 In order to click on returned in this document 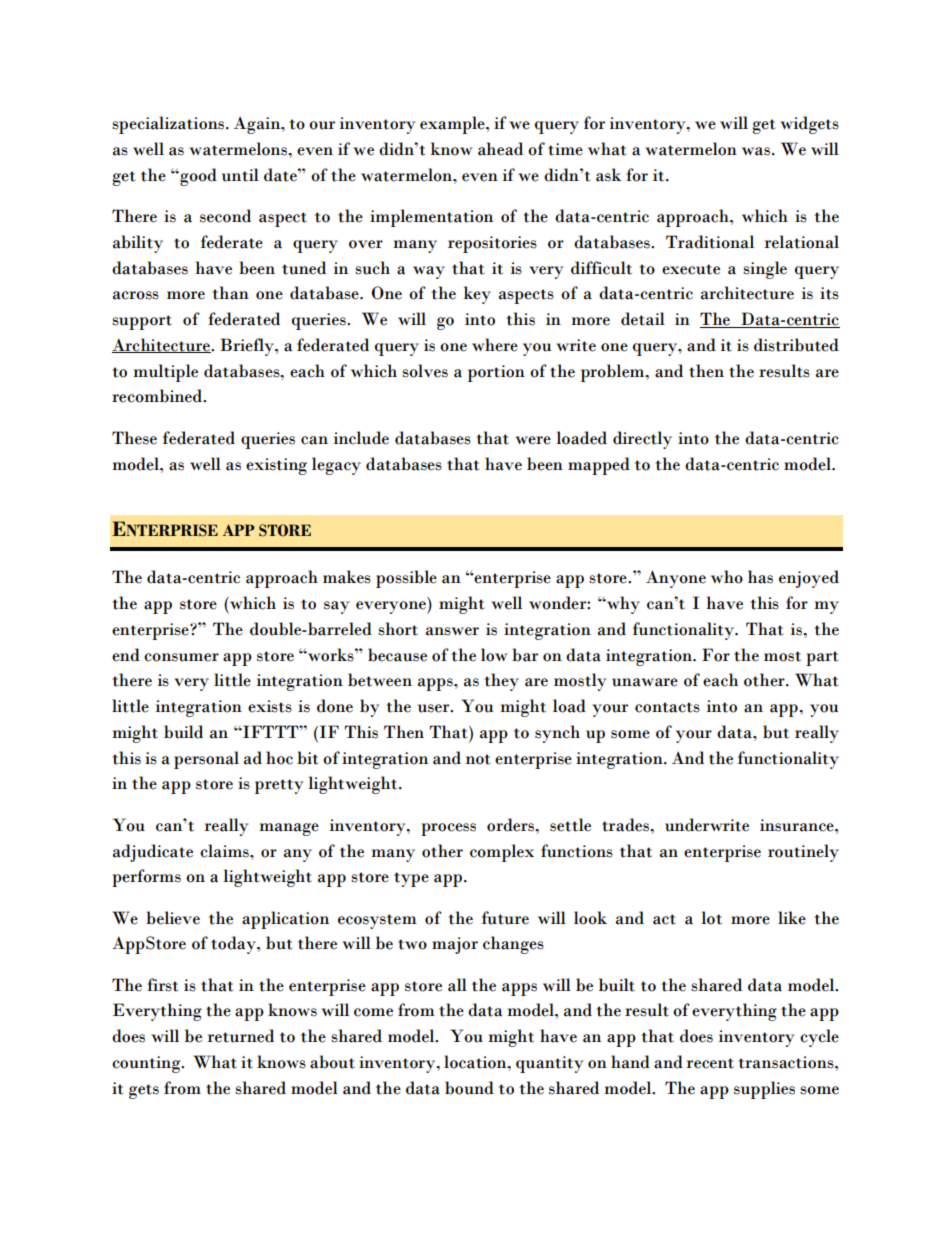, I will do `click(240, 1036)`.
